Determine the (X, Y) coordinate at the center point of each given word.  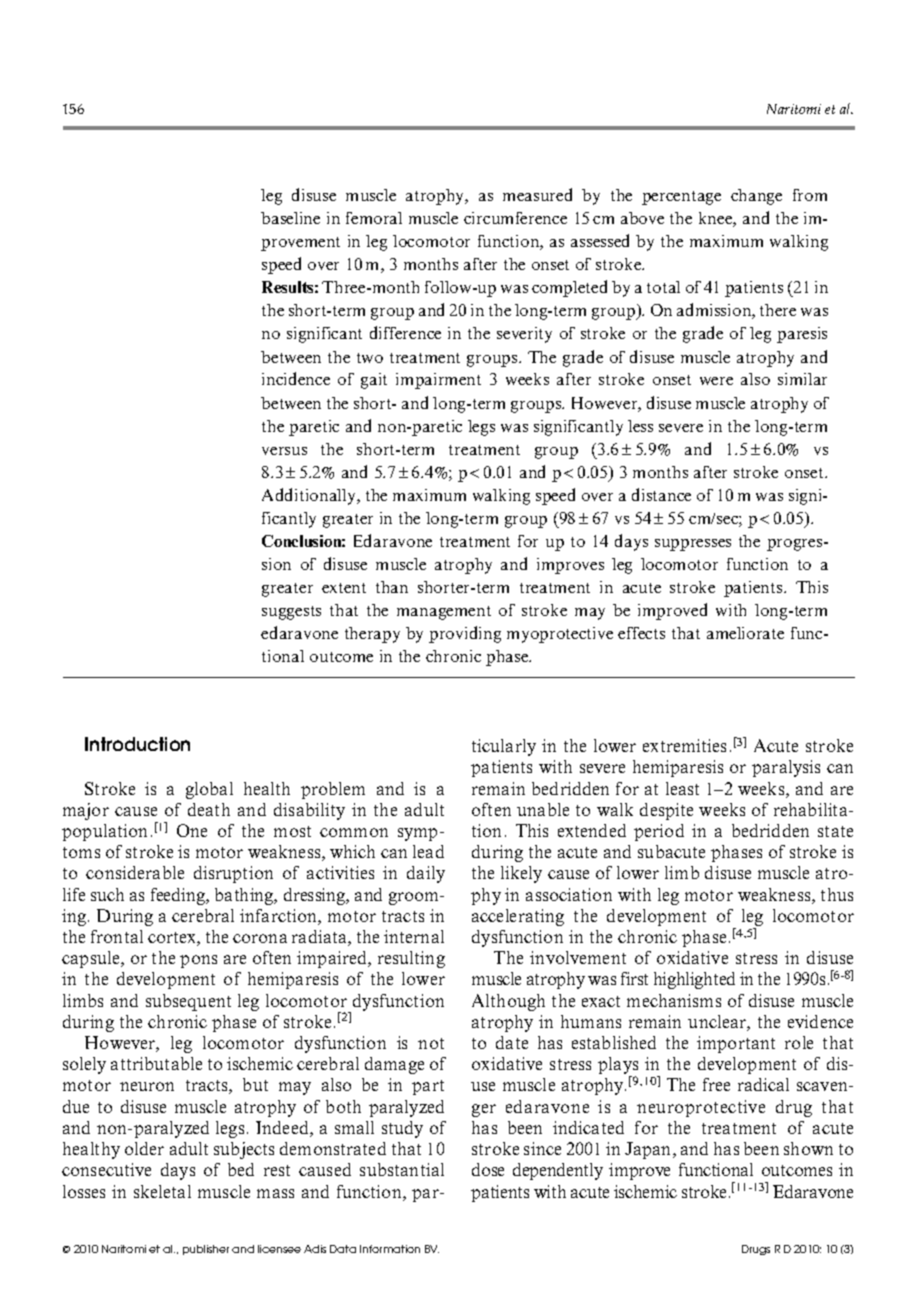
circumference (515, 218)
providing (465, 634)
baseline (290, 218)
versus (284, 451)
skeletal (162, 1191)
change (756, 197)
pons (198, 961)
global (209, 790)
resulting (411, 959)
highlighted (694, 980)
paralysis (786, 768)
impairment (438, 381)
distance (661, 494)
